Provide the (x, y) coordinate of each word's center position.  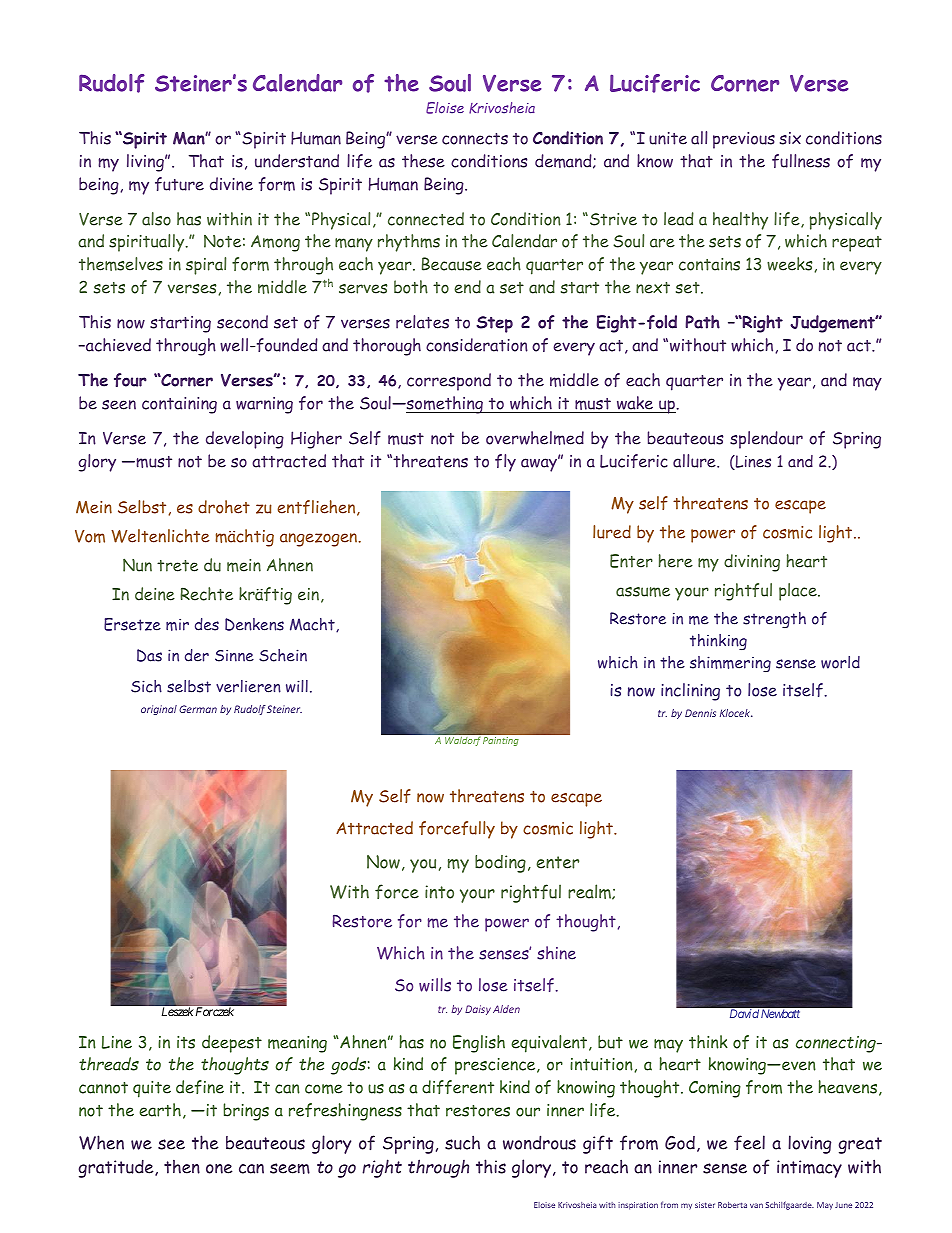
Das (149, 655)
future (179, 184)
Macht (313, 625)
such (462, 1142)
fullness (801, 161)
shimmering (730, 664)
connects (475, 139)
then (182, 1166)
